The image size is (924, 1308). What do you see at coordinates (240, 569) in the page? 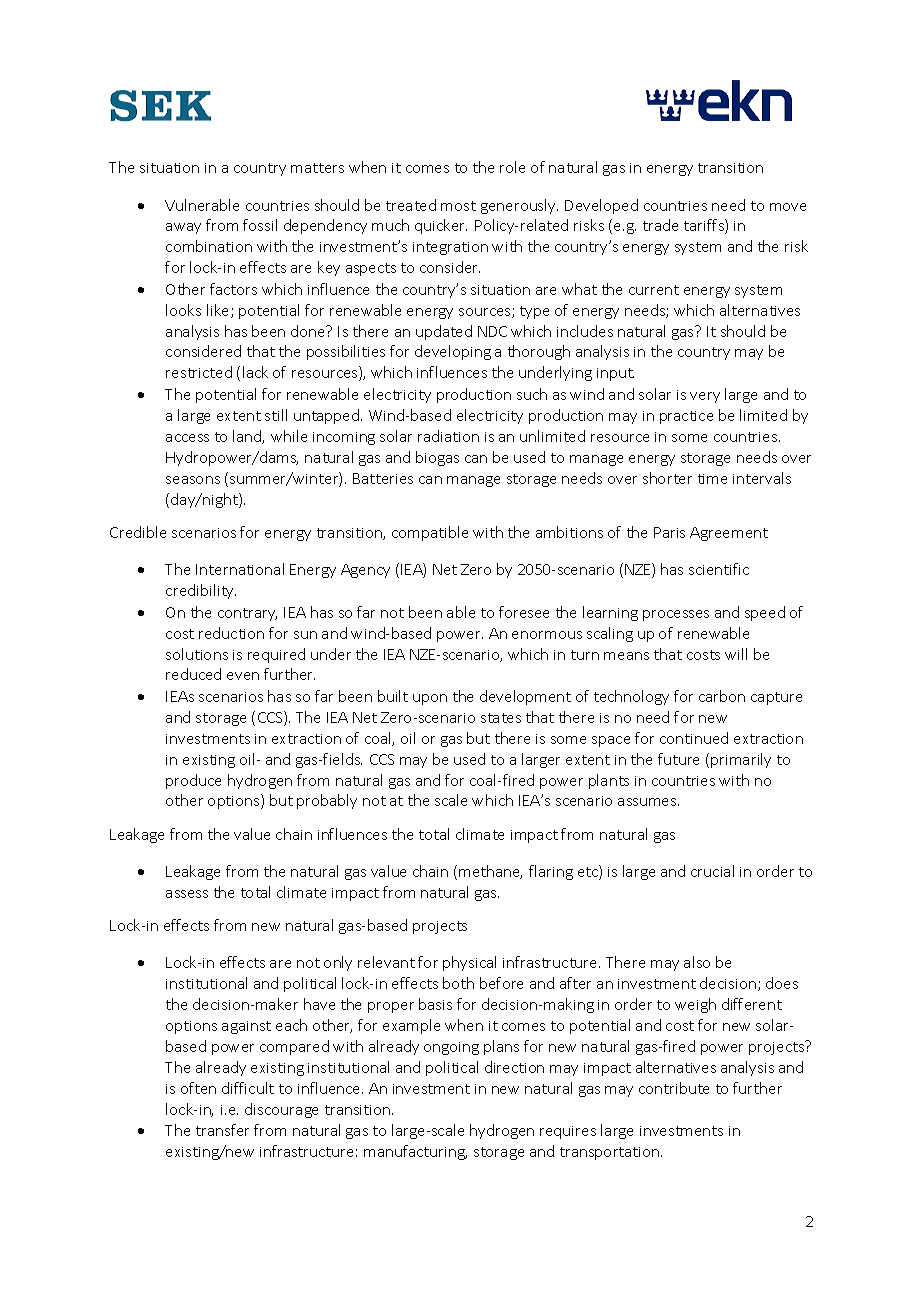
I see `International` at bounding box center [240, 569].
